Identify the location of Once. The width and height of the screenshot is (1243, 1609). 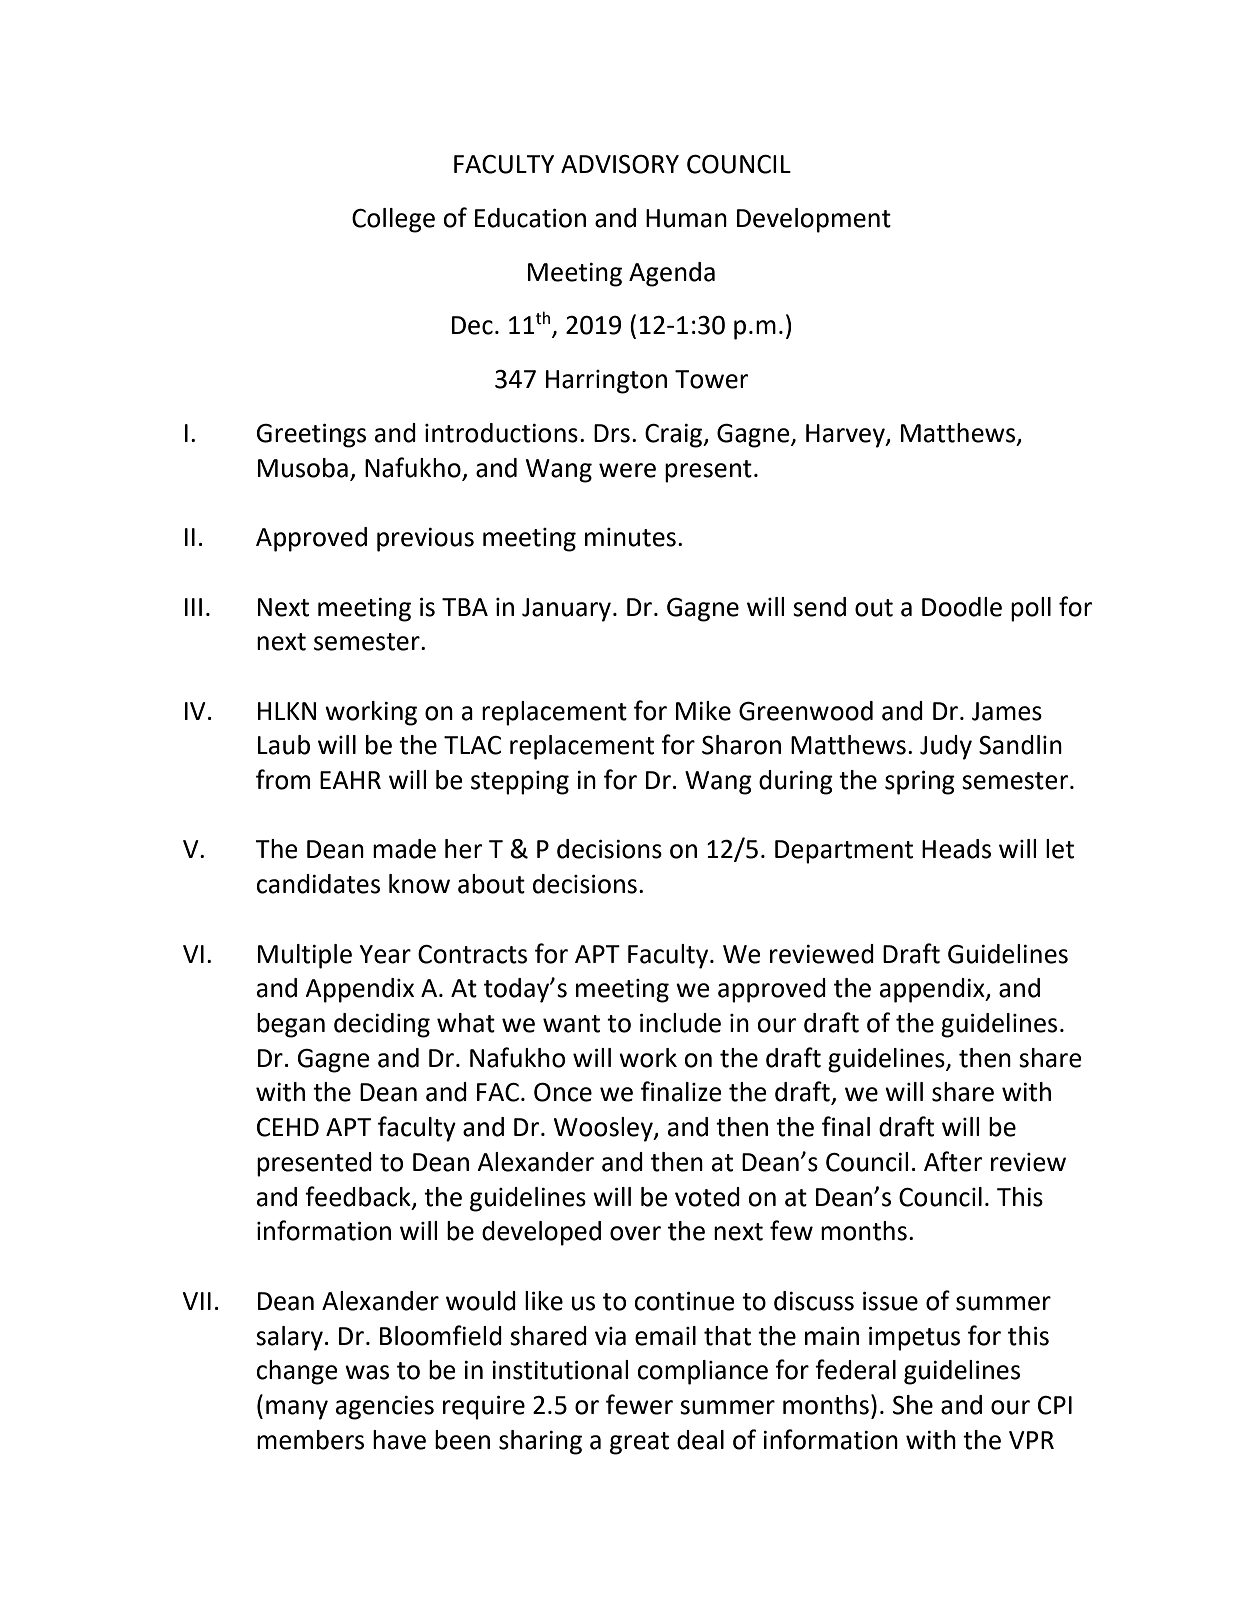
(563, 1092).
